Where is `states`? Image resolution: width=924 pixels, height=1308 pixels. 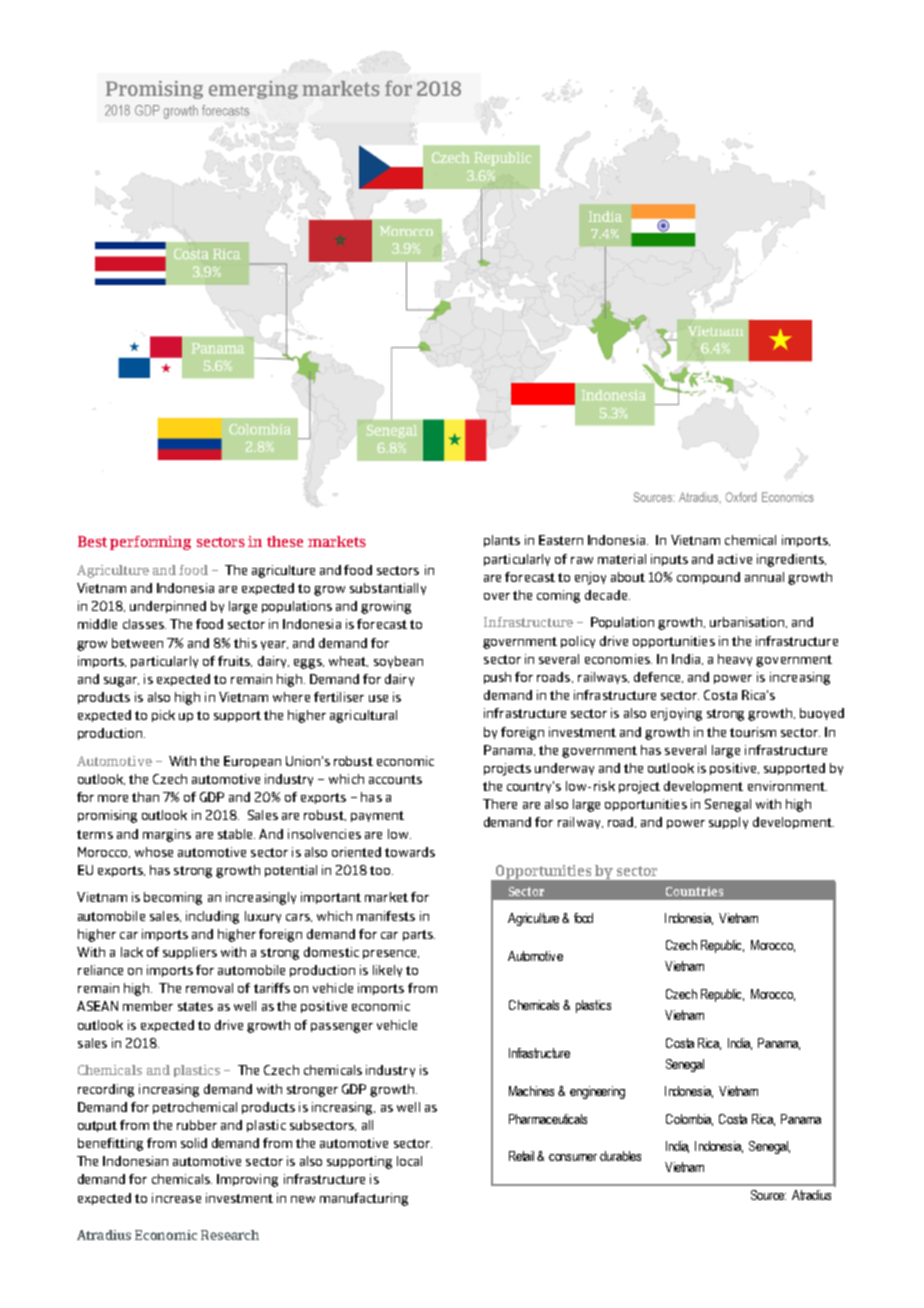 states is located at coordinates (195, 1006).
